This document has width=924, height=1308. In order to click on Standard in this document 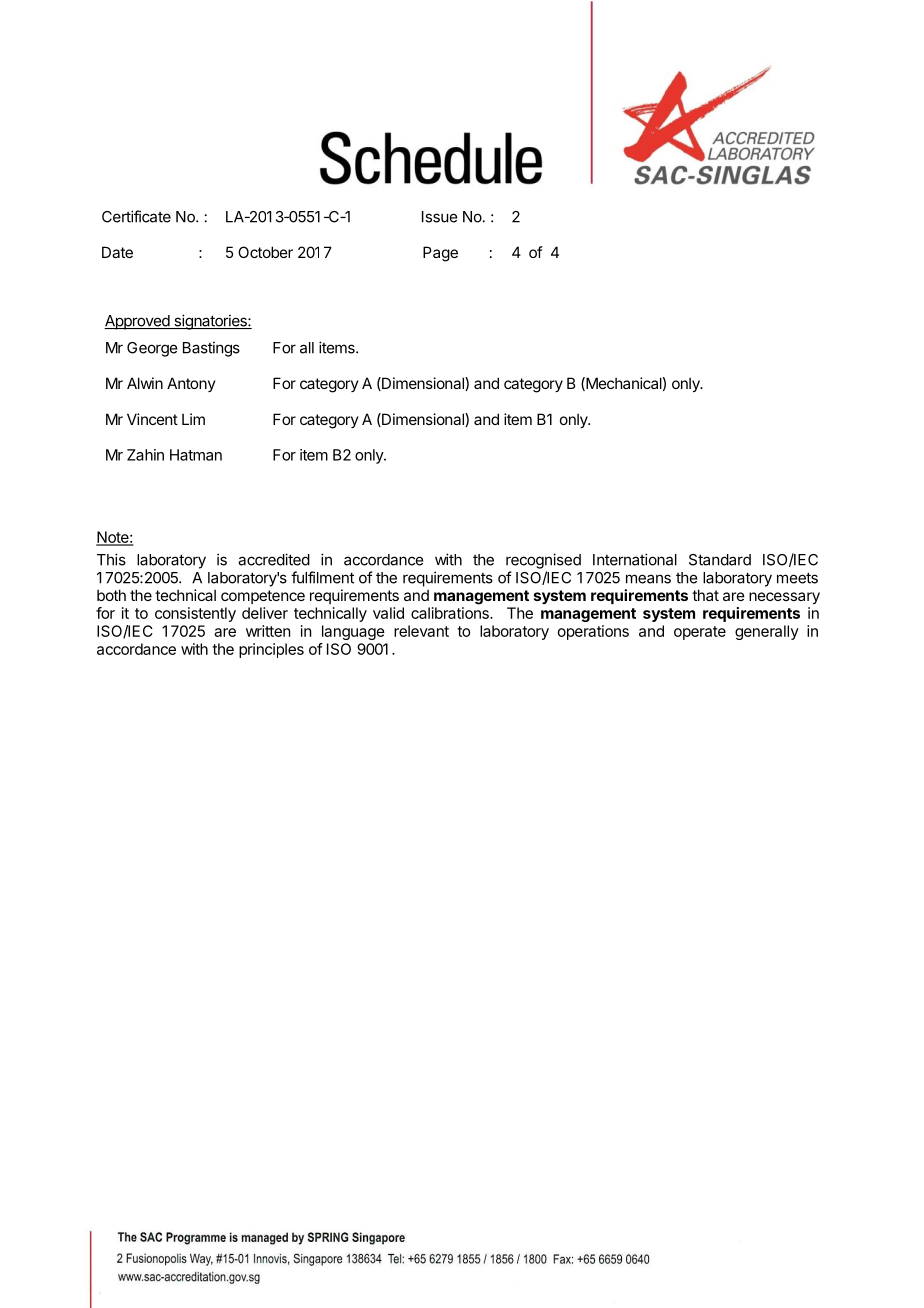, I will do `click(720, 560)`.
